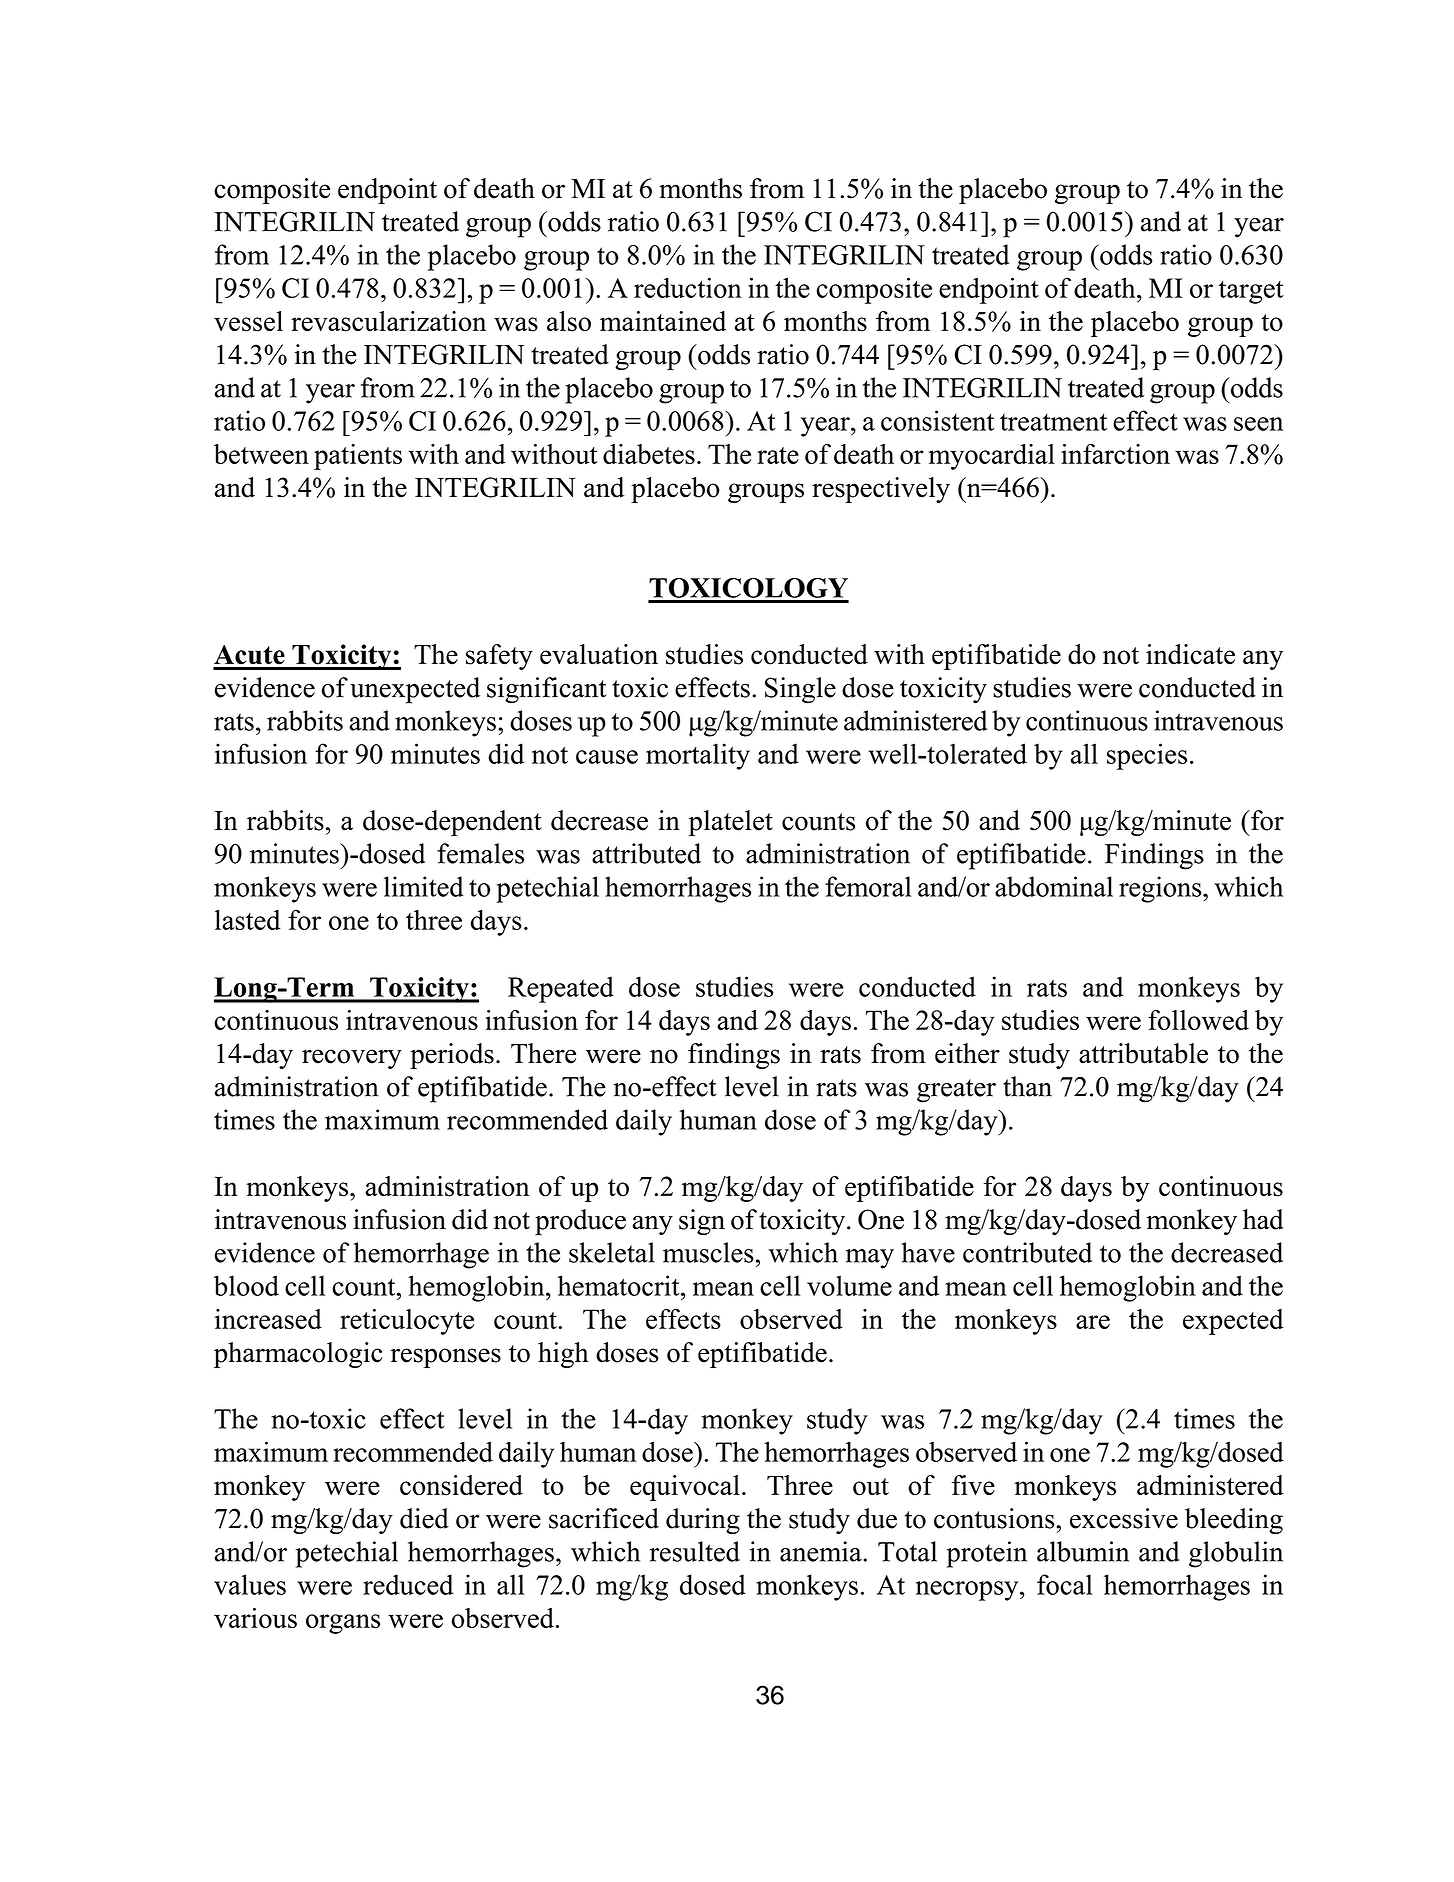  Describe the element at coordinates (849, 1285) in the screenshot. I see `volume` at that location.
